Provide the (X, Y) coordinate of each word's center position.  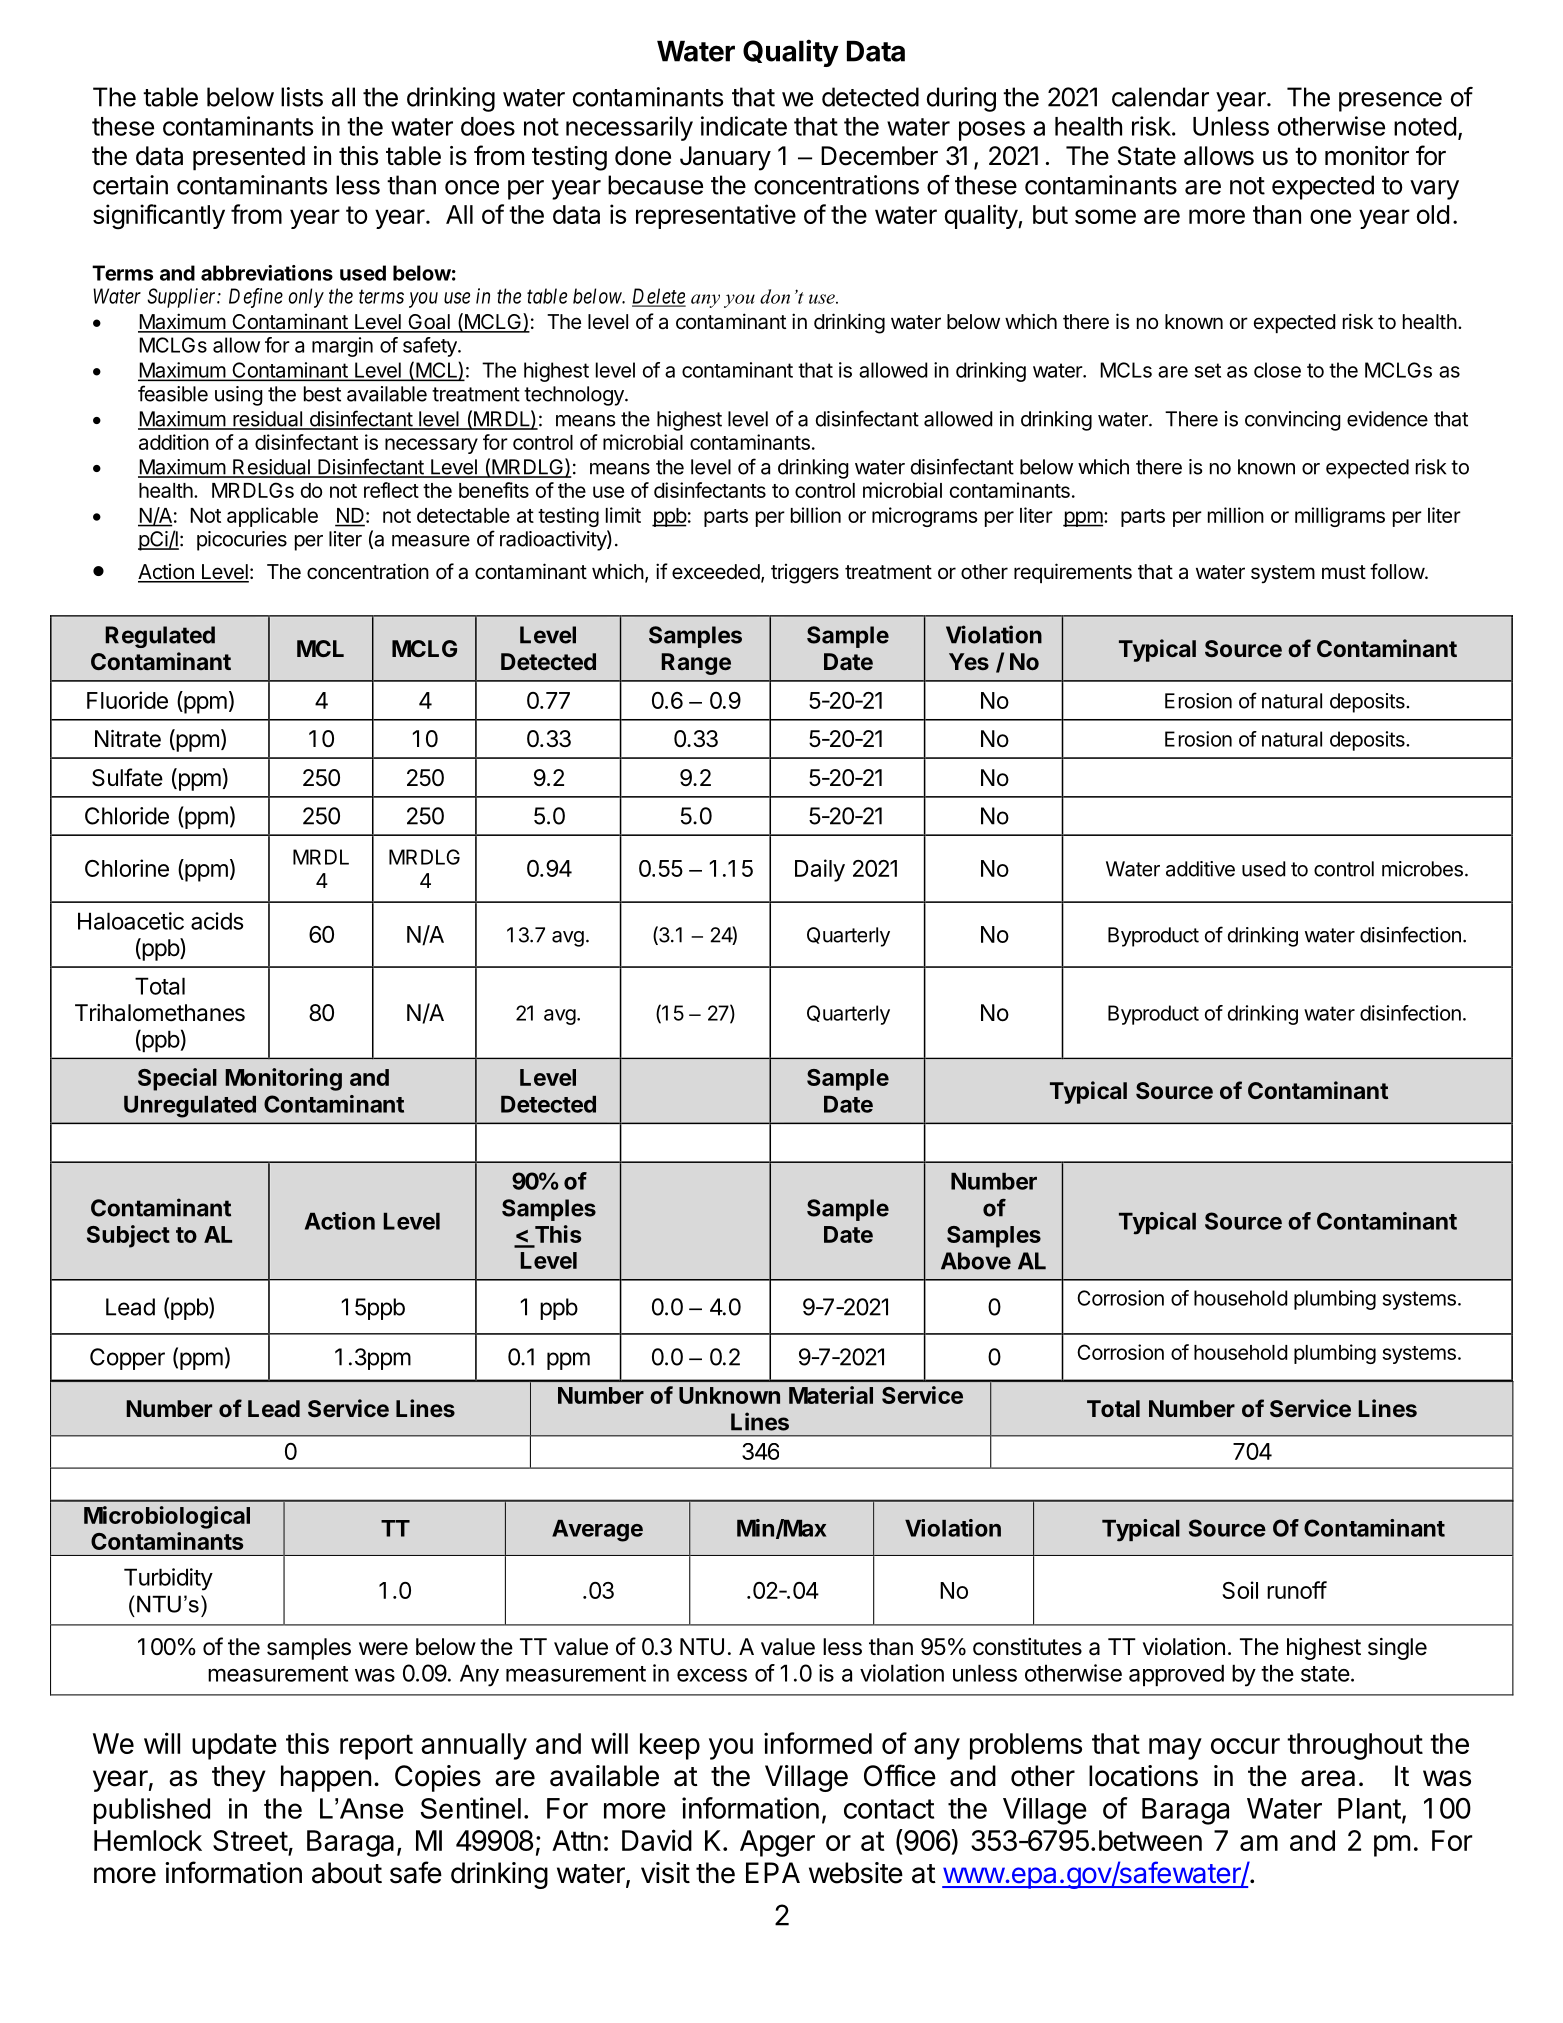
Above (976, 1261)
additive (1200, 869)
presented (249, 158)
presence (1390, 102)
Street (250, 1840)
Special (177, 1079)
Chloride (127, 816)
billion (816, 515)
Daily (820, 870)
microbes (1422, 869)
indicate (744, 126)
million (1236, 515)
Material (831, 1395)
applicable (272, 517)
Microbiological (167, 1517)
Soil (1240, 1590)
